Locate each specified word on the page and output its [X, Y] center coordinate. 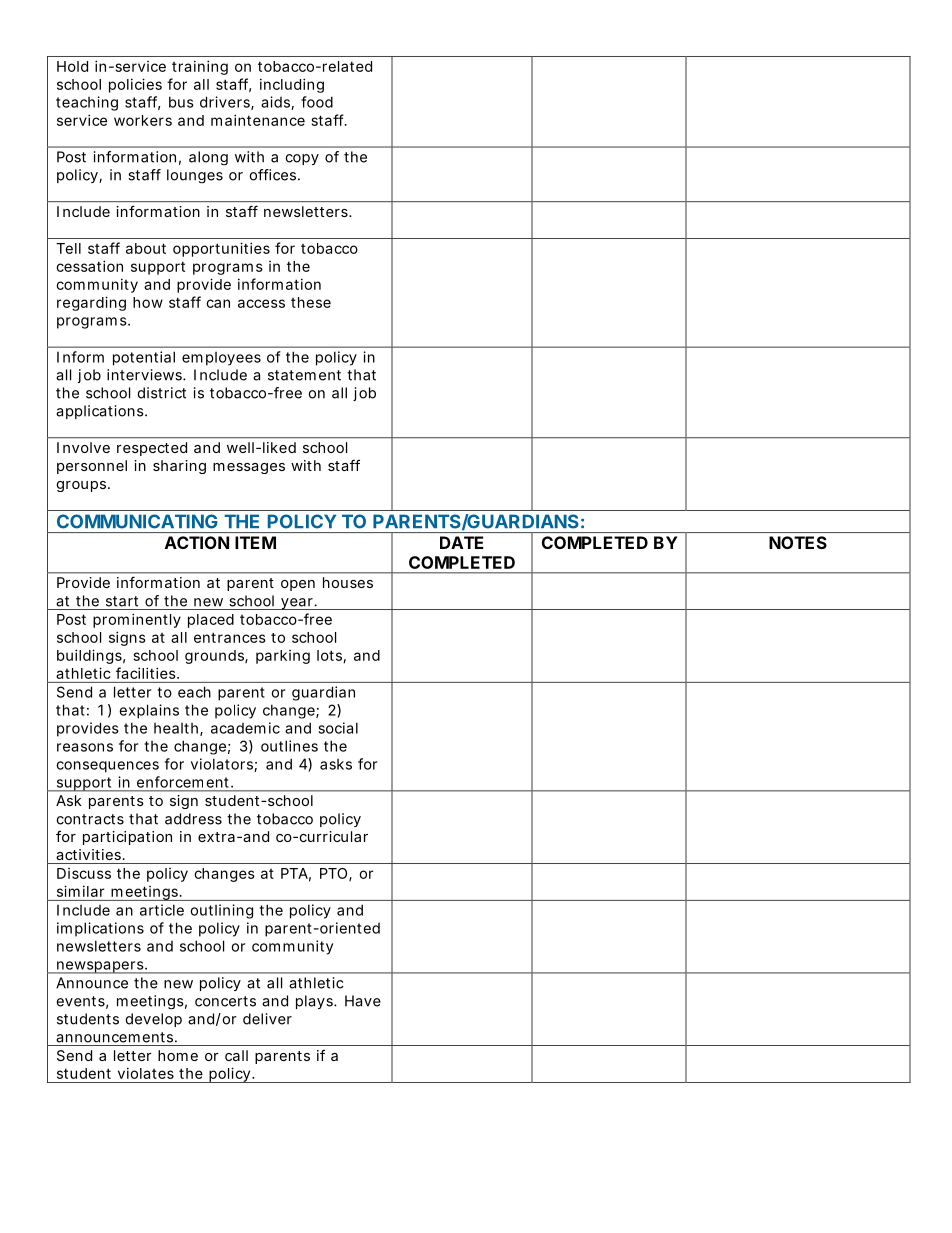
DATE [461, 542]
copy [302, 159]
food [317, 102]
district [161, 393]
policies [135, 85]
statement [304, 375]
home [178, 1055]
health [177, 729]
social [338, 728]
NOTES [798, 542]
